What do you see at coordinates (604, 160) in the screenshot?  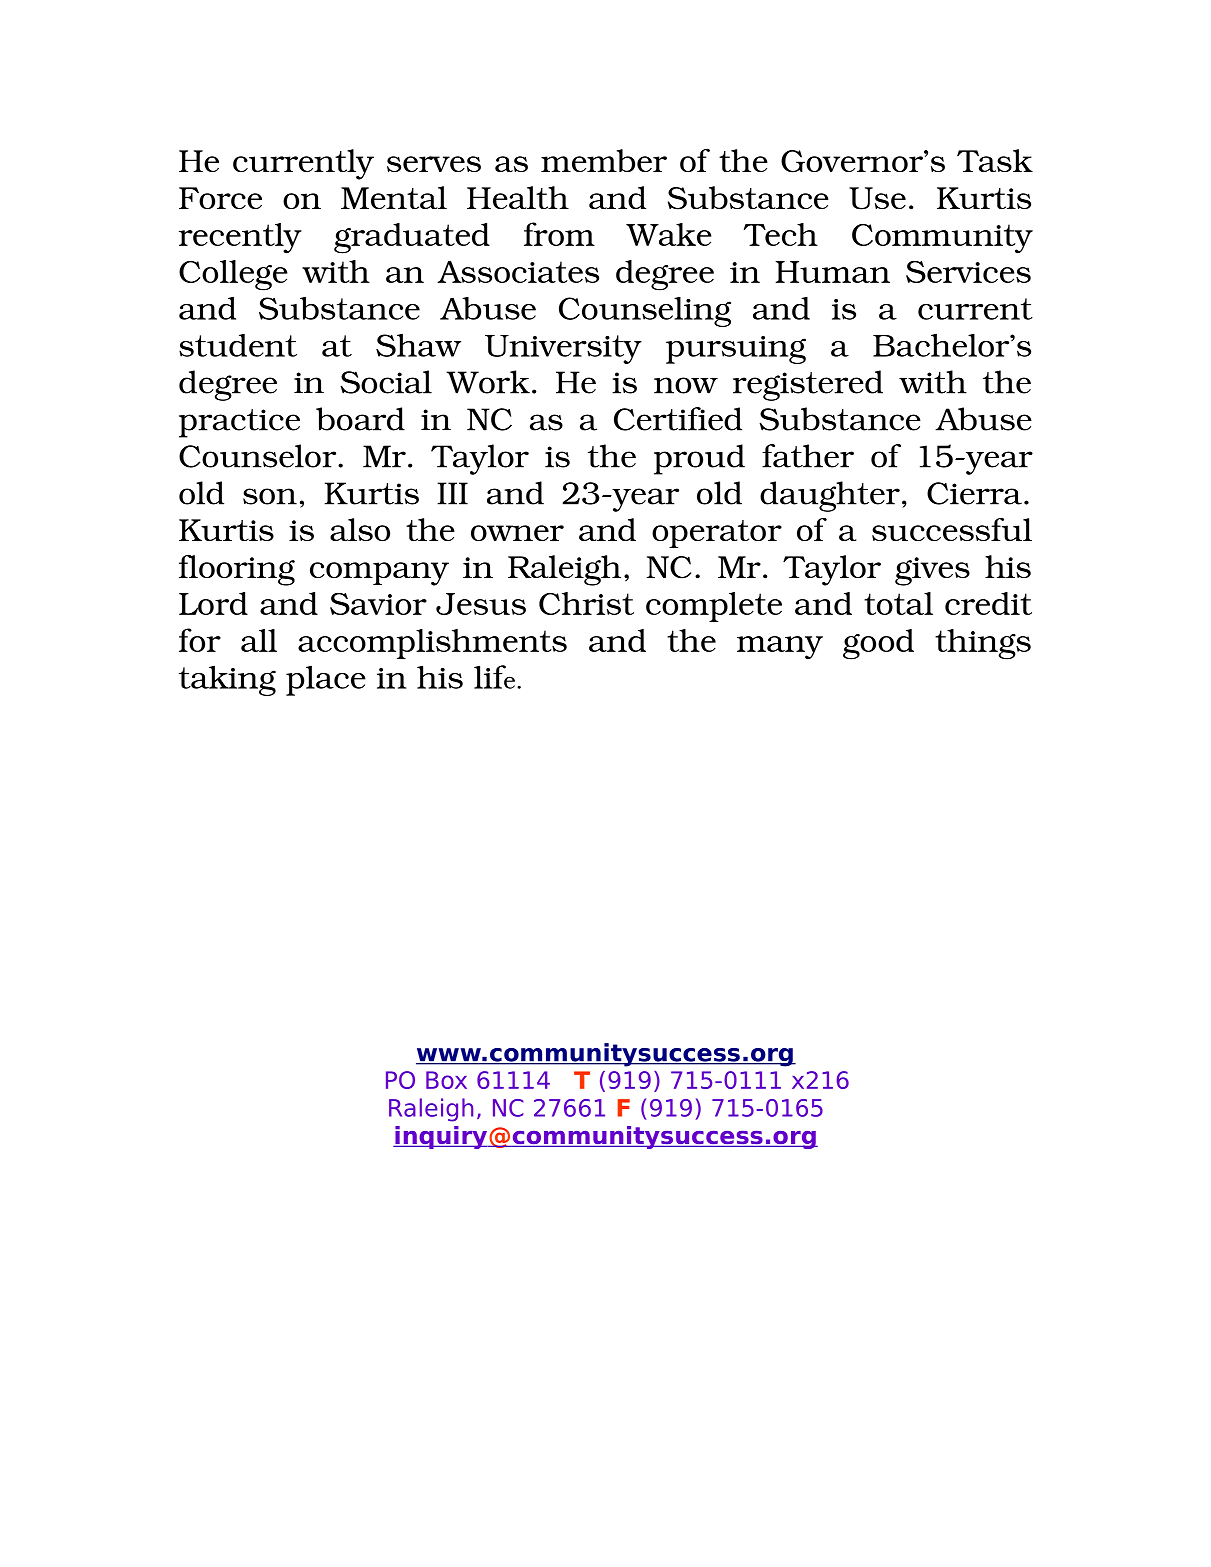 I see `member` at bounding box center [604, 160].
